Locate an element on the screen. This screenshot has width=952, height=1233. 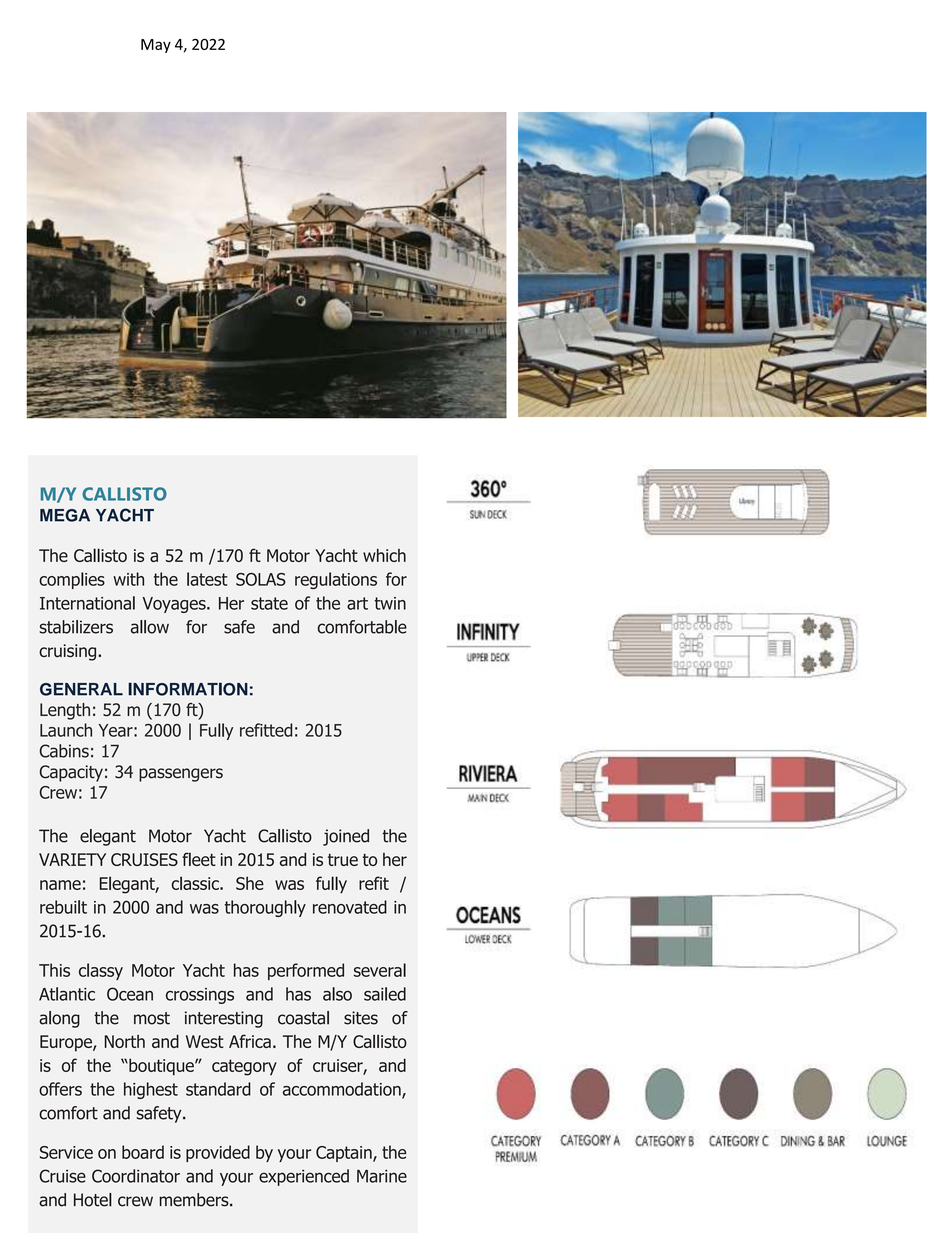
latest is located at coordinates (207, 579).
